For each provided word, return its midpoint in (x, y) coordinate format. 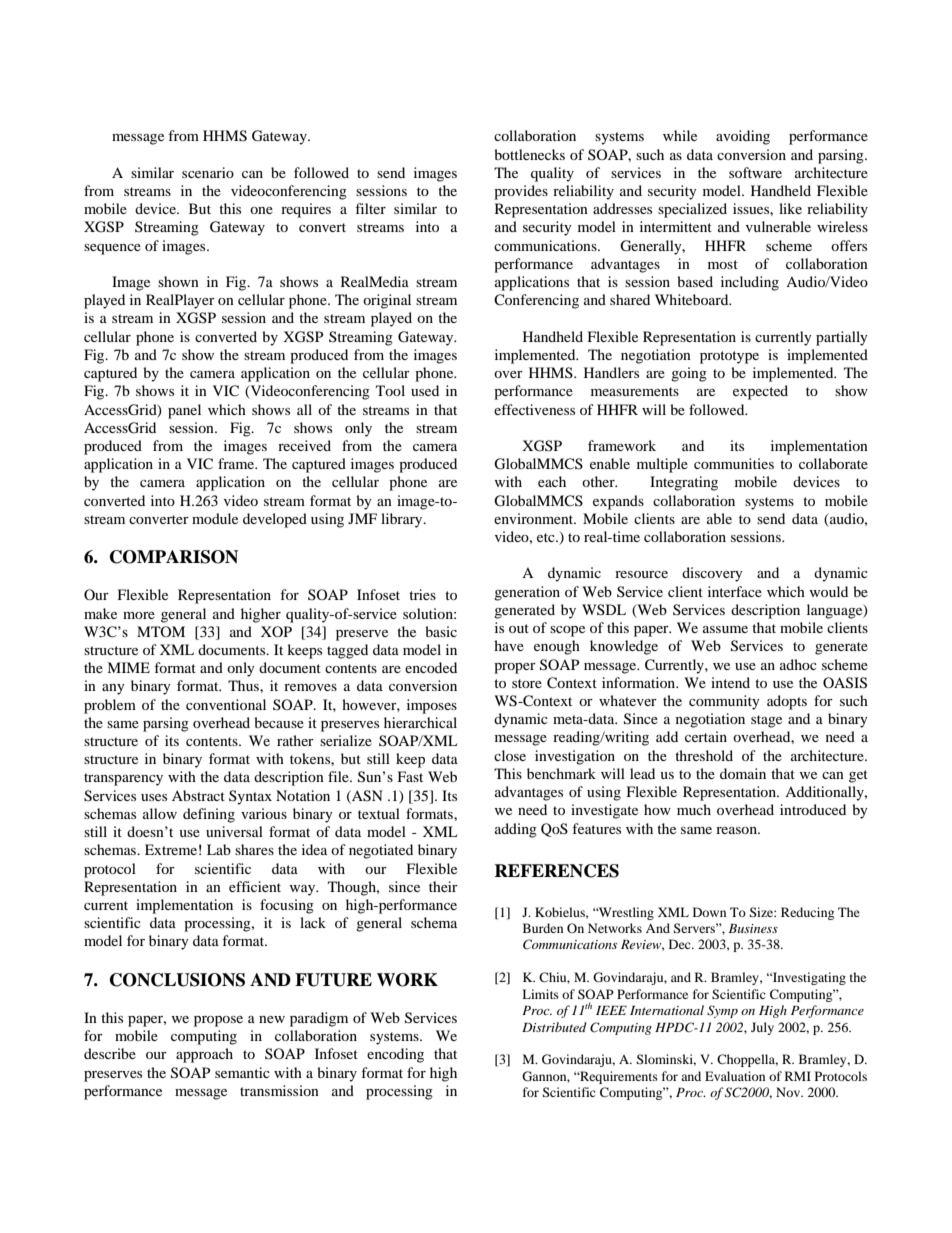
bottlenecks (529, 154)
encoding (395, 1055)
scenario (208, 172)
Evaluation (735, 1076)
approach (204, 1055)
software (755, 172)
